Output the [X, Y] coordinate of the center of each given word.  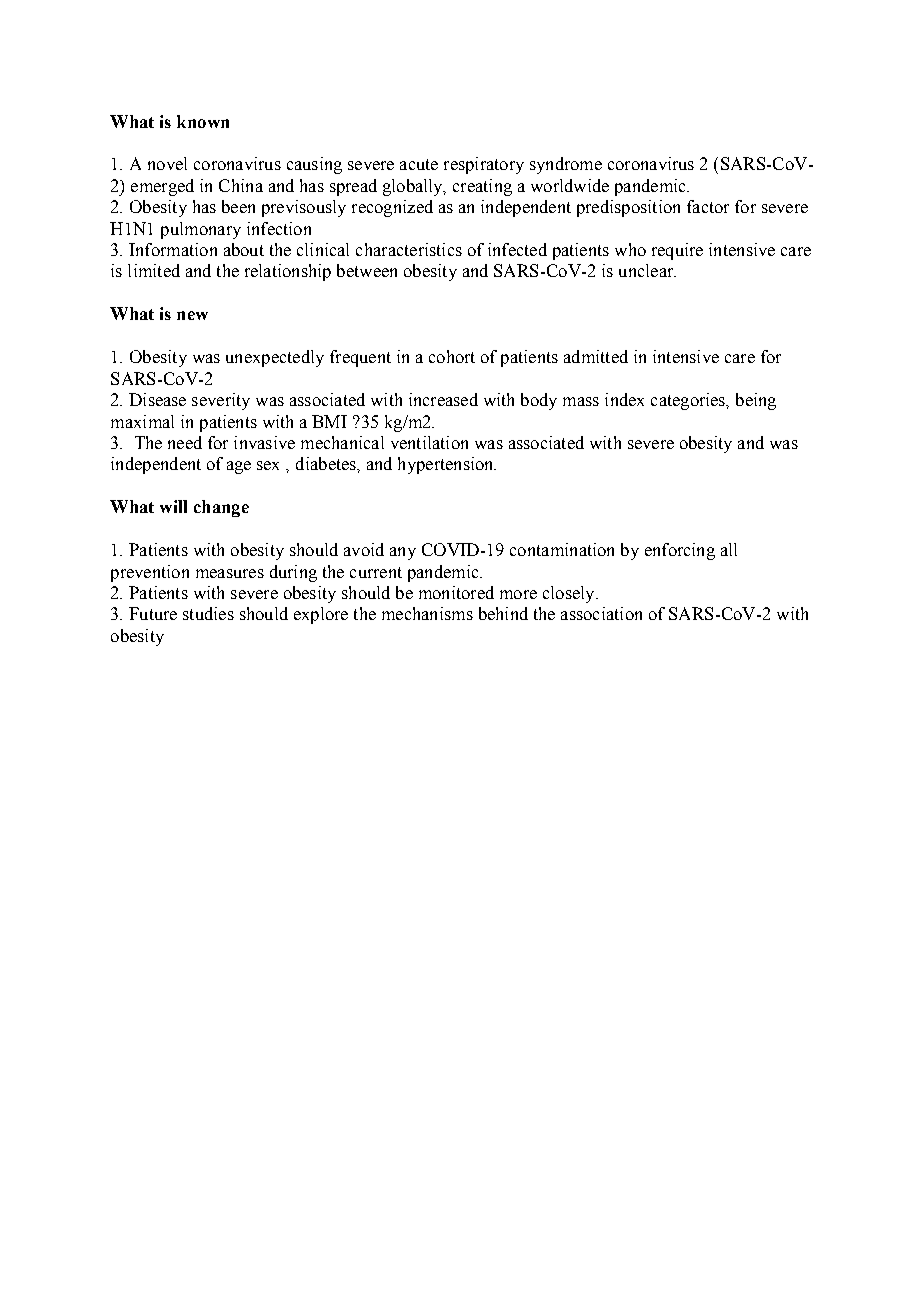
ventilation [429, 442]
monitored [456, 592]
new [192, 315]
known [203, 121]
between [367, 270]
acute [419, 164]
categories [689, 401]
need [185, 442]
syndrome [566, 165]
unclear [647, 270]
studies [208, 613]
